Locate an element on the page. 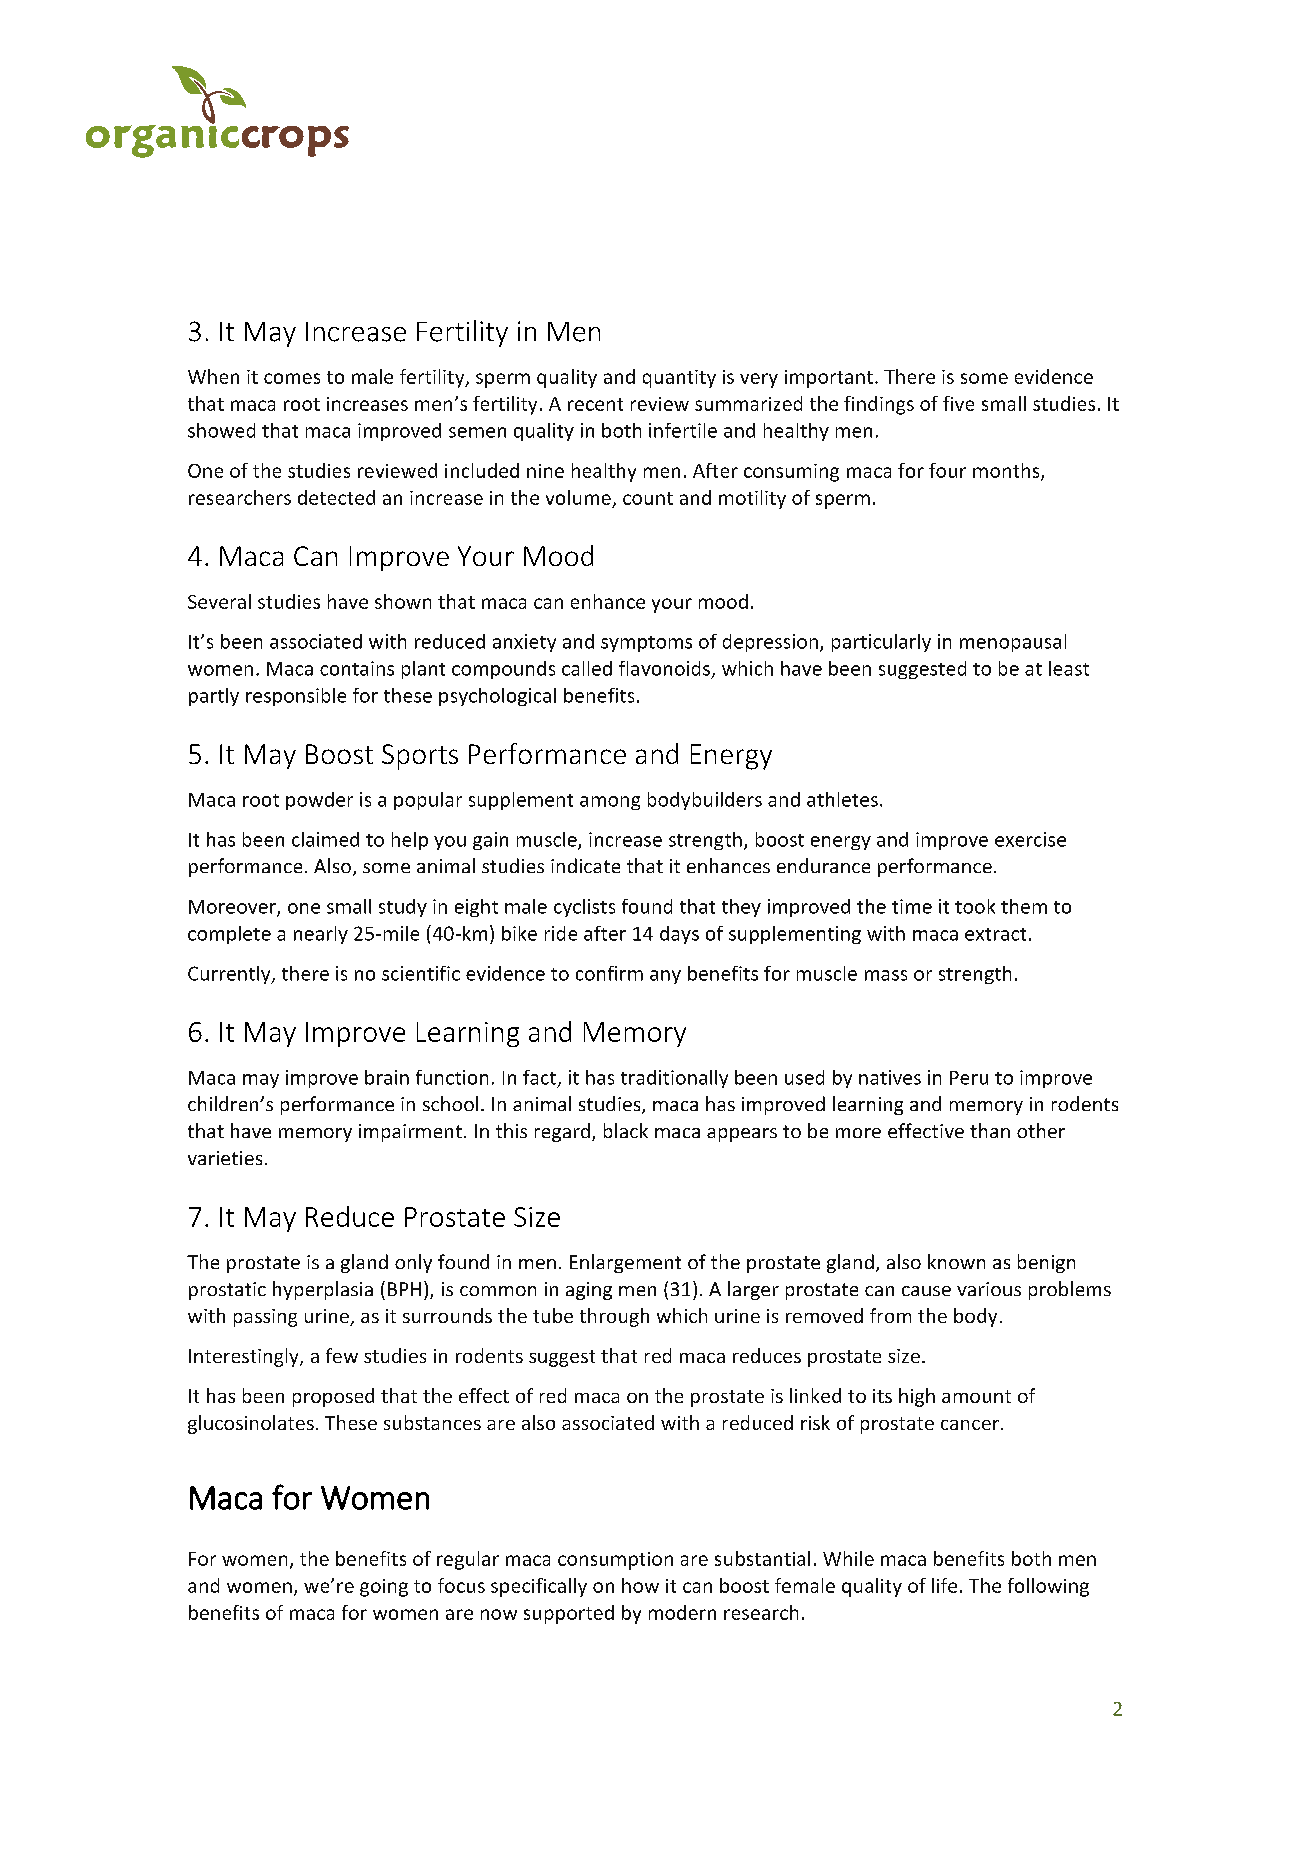 The width and height of the page is (1310, 1853). menopausal is located at coordinates (1013, 643).
